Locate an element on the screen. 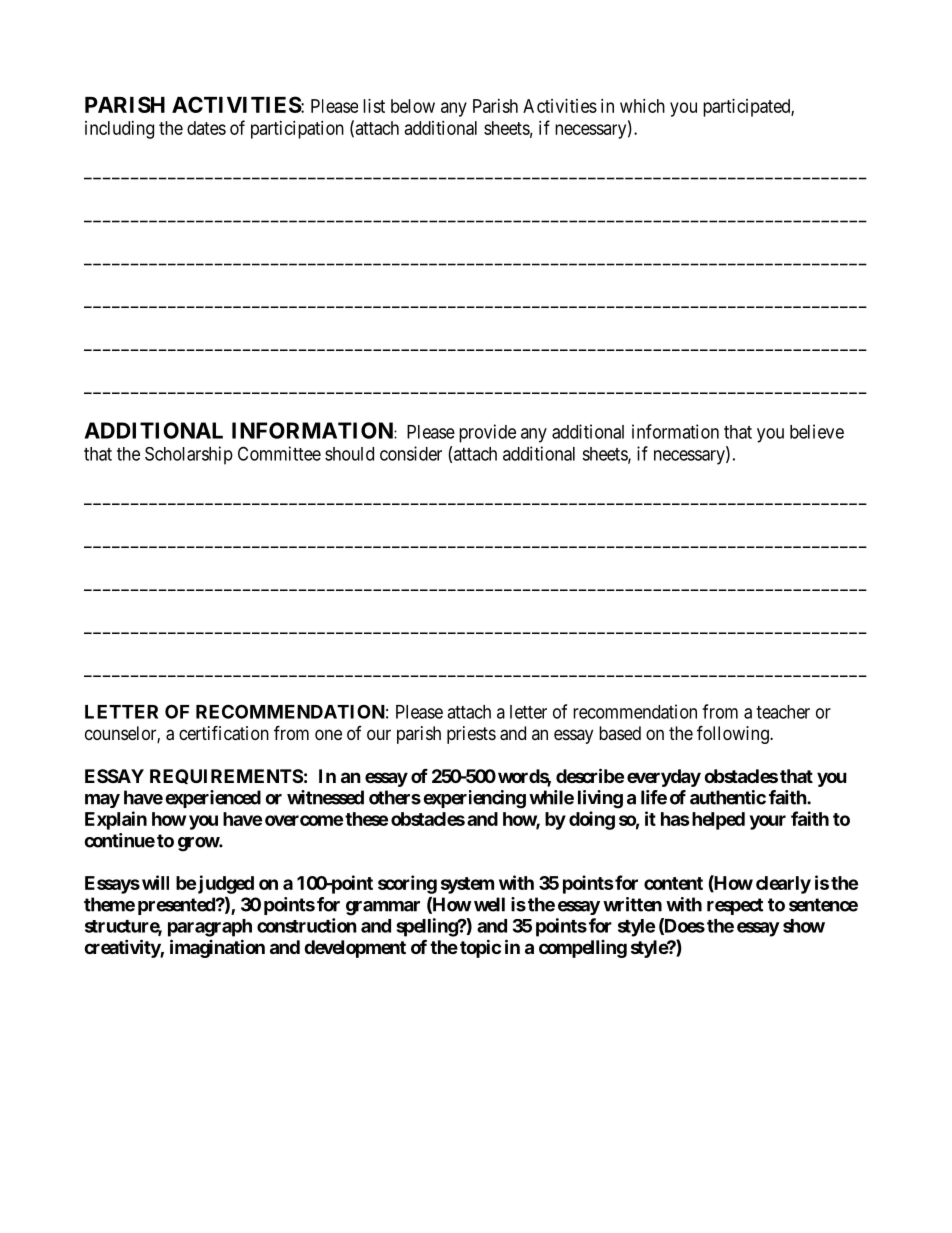 This screenshot has width=952, height=1233. paragraph is located at coordinates (210, 928).
